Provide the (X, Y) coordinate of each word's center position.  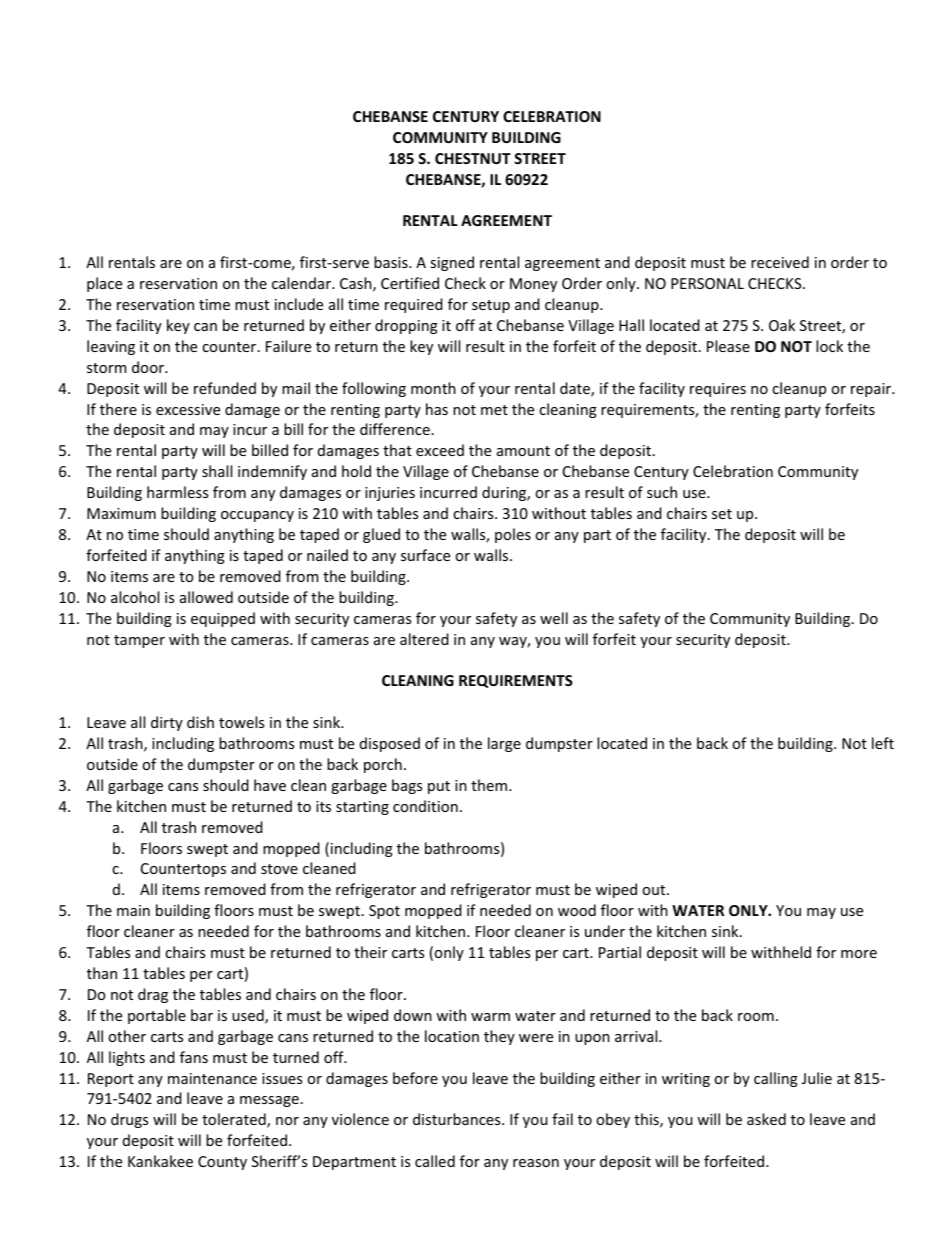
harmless (177, 492)
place (104, 284)
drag (153, 995)
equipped (223, 619)
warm (490, 1017)
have (270, 785)
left (883, 743)
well (554, 618)
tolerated (235, 1120)
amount (523, 451)
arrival (637, 1036)
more (859, 954)
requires (718, 390)
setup (491, 306)
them (489, 785)
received (780, 262)
